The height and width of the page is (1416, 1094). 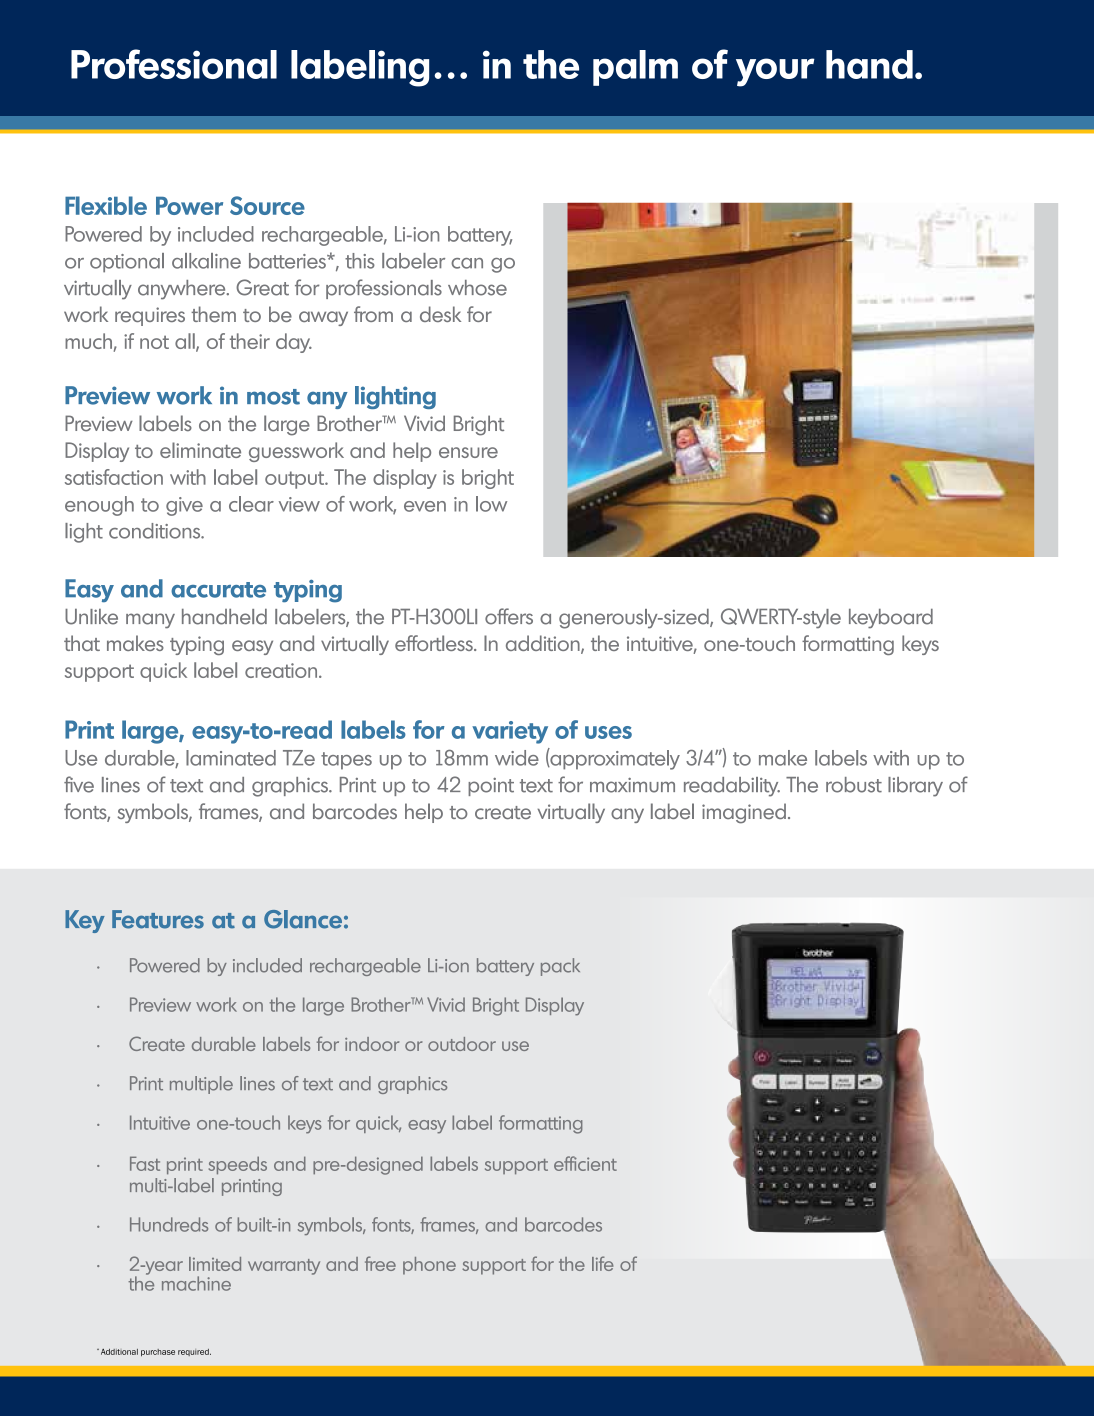 What do you see at coordinates (854, 785) in the page?
I see `robust` at bounding box center [854, 785].
